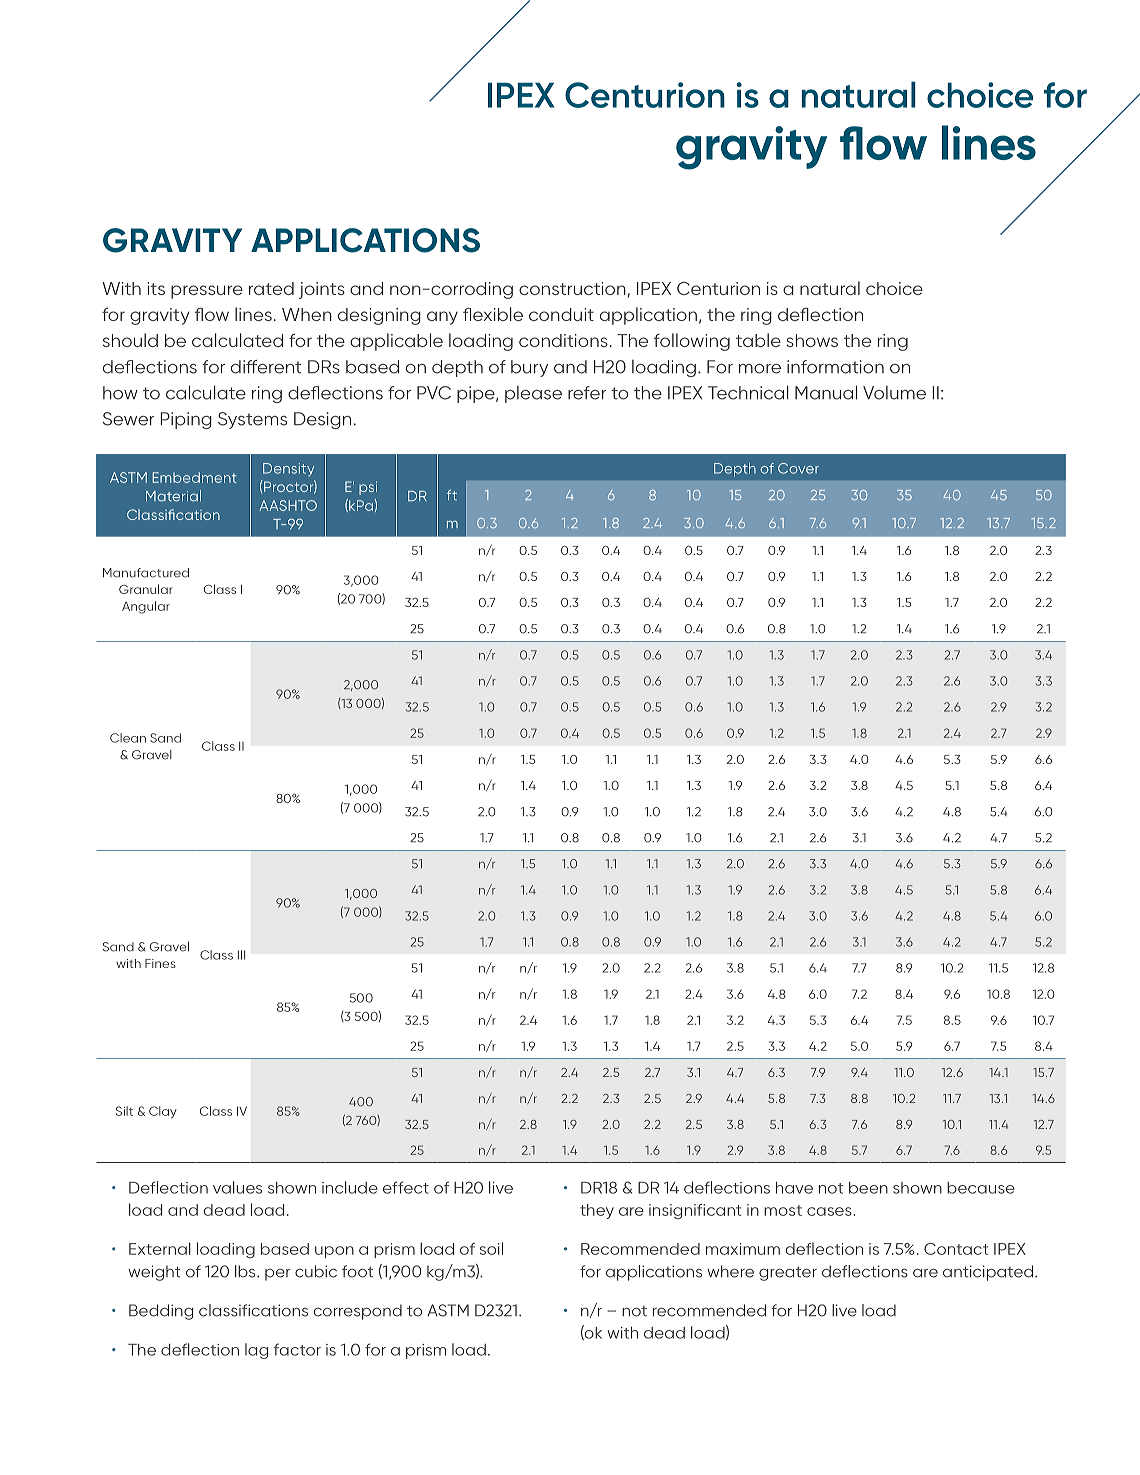 The width and height of the screenshot is (1140, 1475). I want to click on conduit, so click(561, 314).
